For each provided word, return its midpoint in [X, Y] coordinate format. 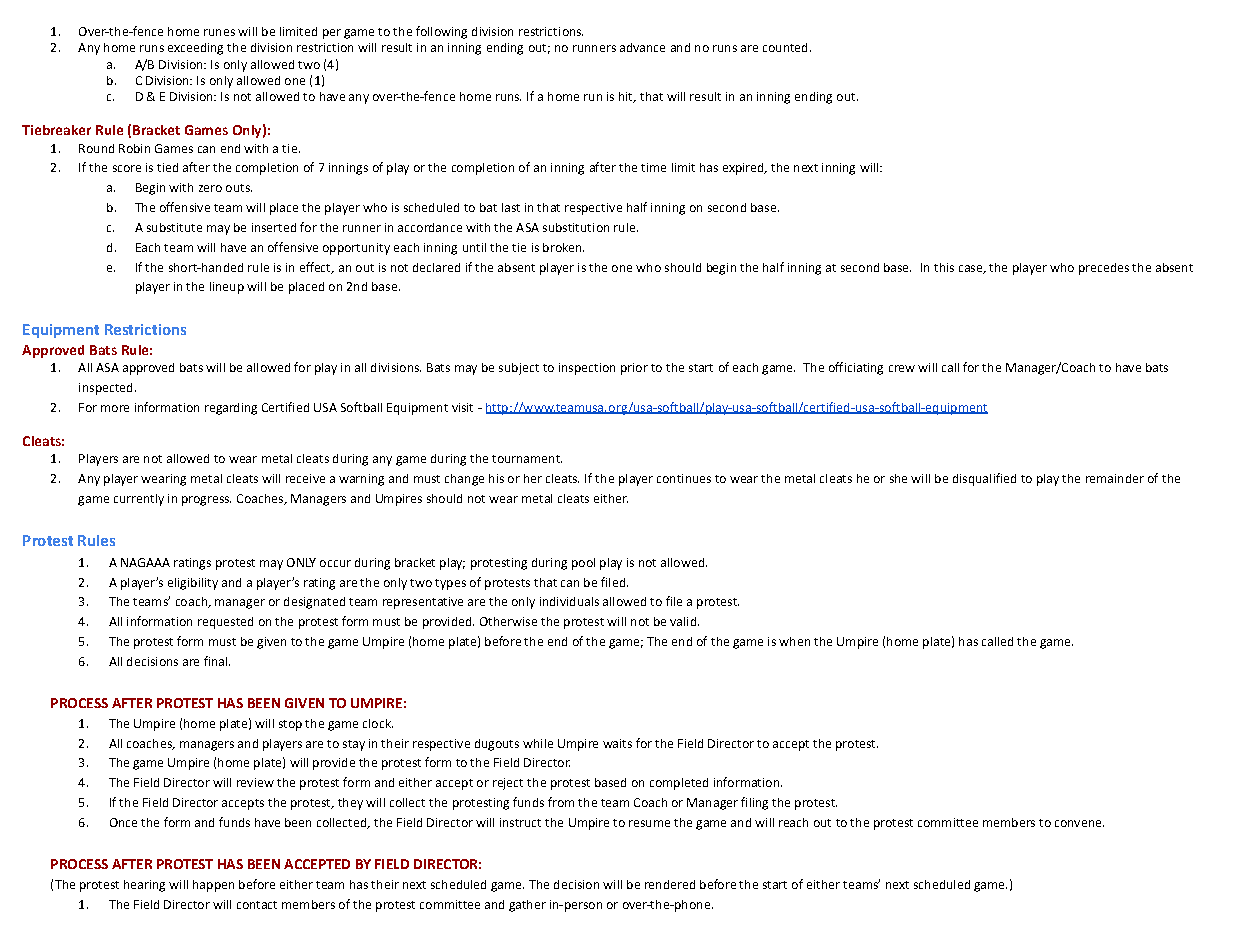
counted [785, 47]
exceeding [195, 49]
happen [213, 886]
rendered [670, 884]
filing [754, 803]
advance [642, 47]
